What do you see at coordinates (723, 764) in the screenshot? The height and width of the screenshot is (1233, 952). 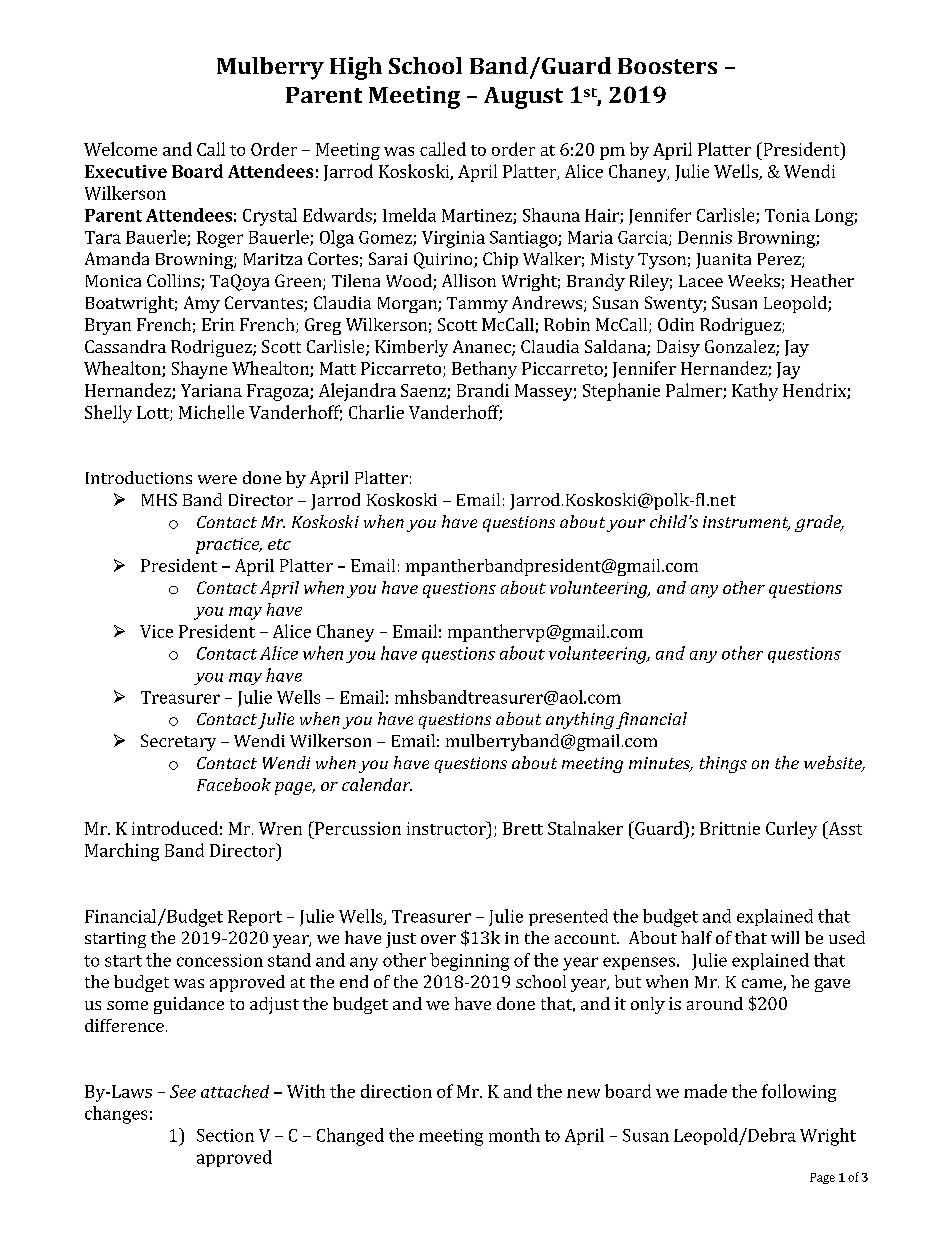 I see `things` at bounding box center [723, 764].
